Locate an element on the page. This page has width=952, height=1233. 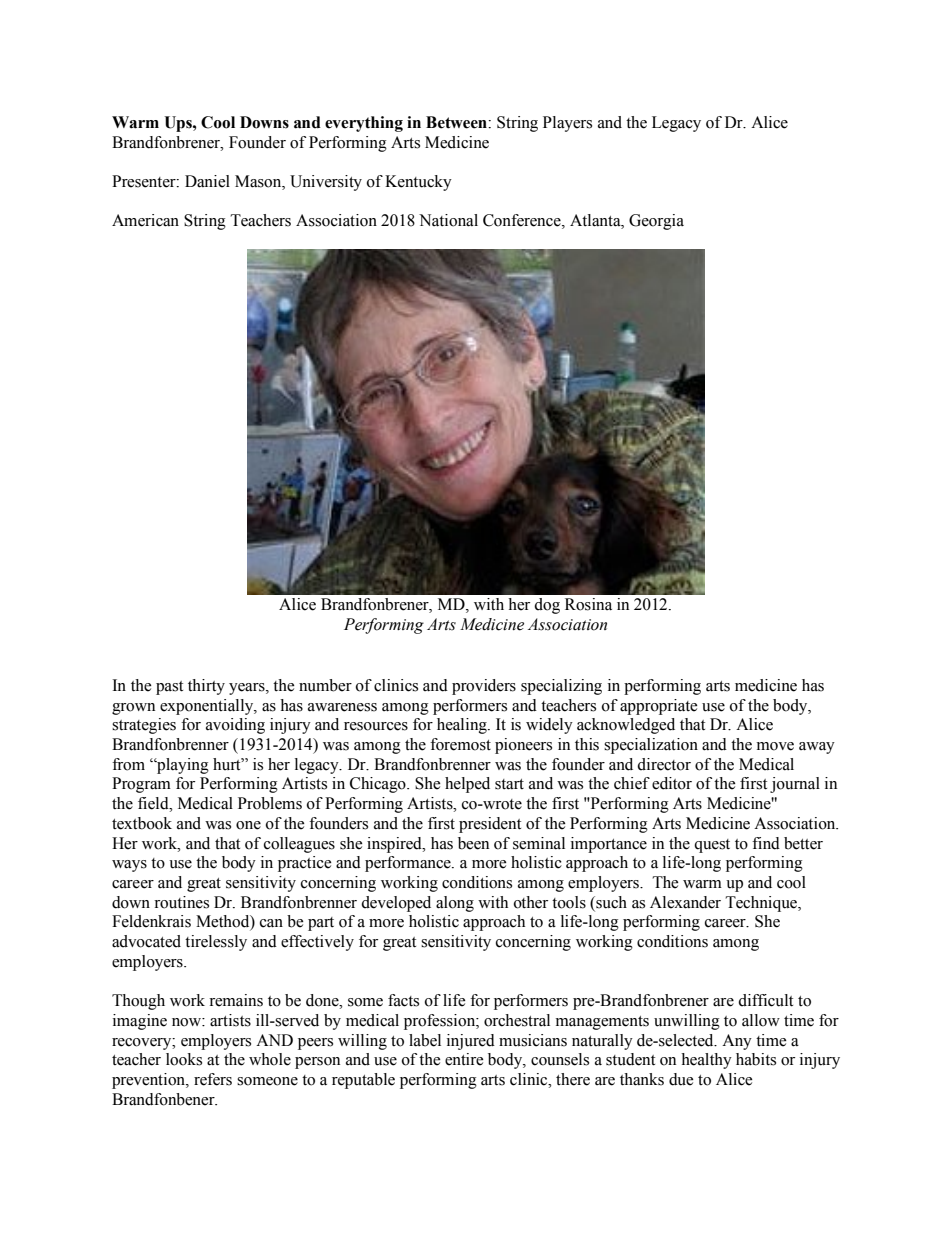
National is located at coordinates (448, 220).
